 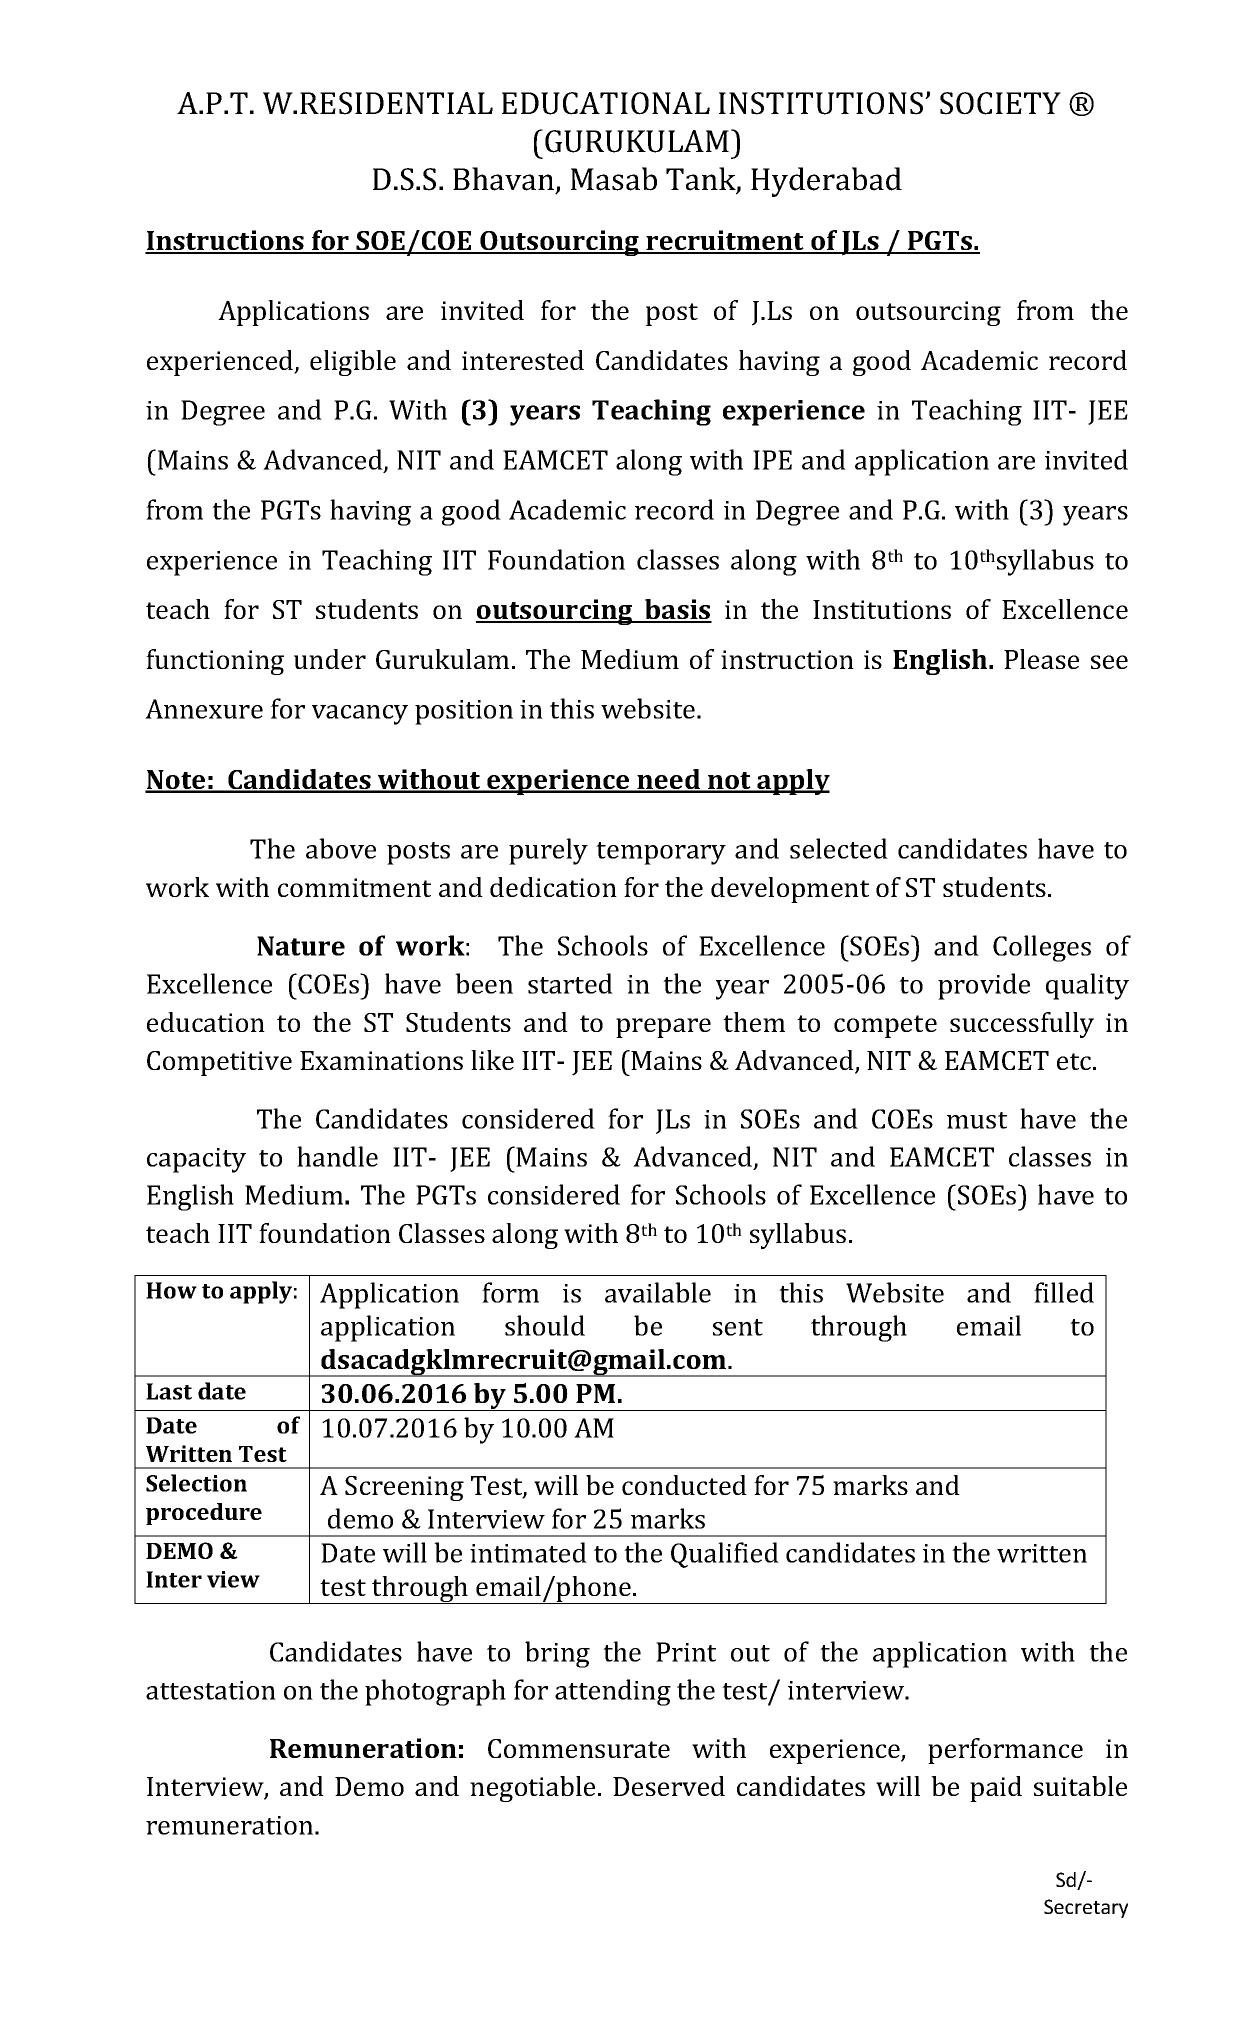 What do you see at coordinates (1042, 948) in the page?
I see `Colleges` at bounding box center [1042, 948].
